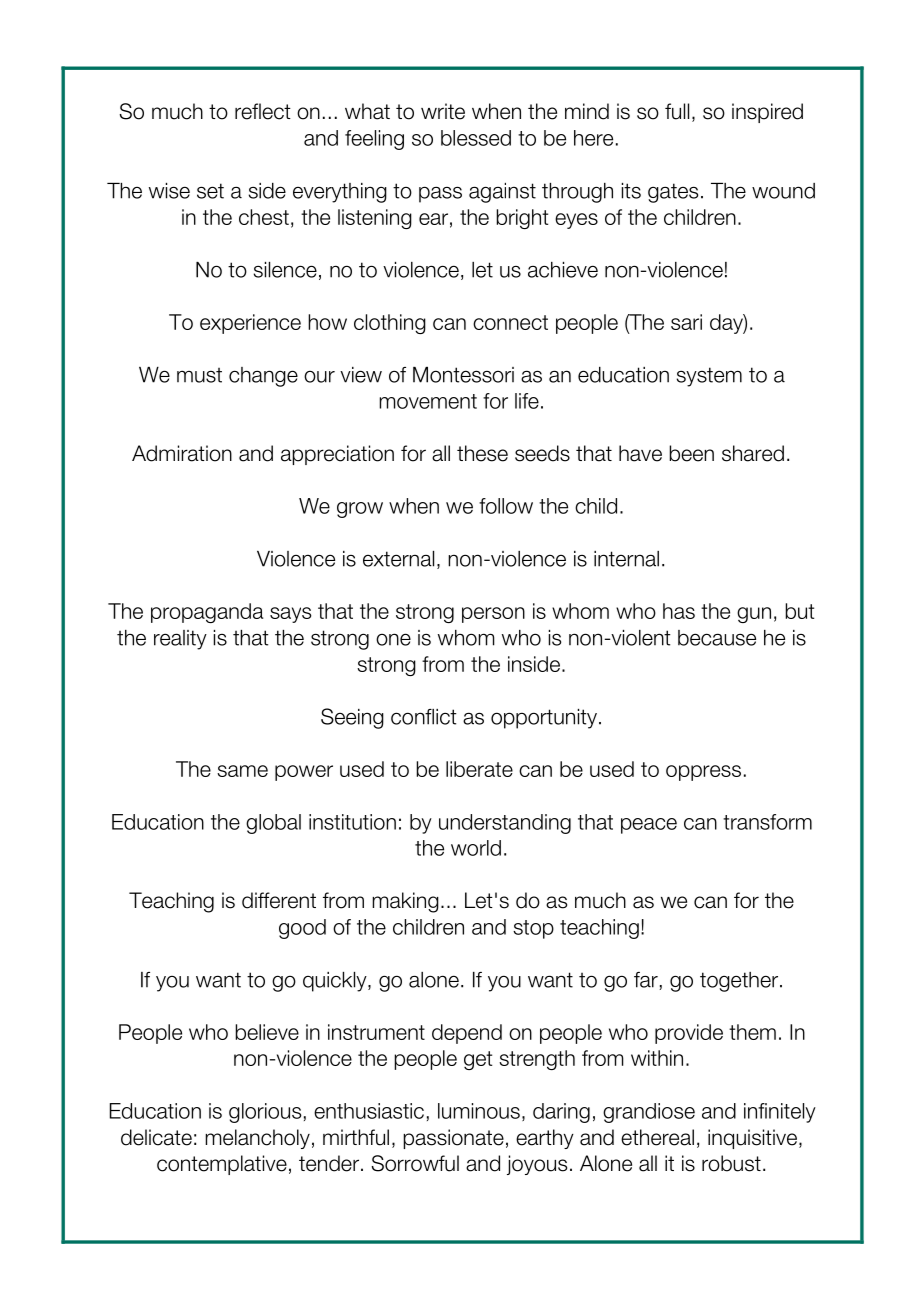 Image resolution: width=924 pixels, height=1308 pixels. I want to click on different, so click(279, 900).
